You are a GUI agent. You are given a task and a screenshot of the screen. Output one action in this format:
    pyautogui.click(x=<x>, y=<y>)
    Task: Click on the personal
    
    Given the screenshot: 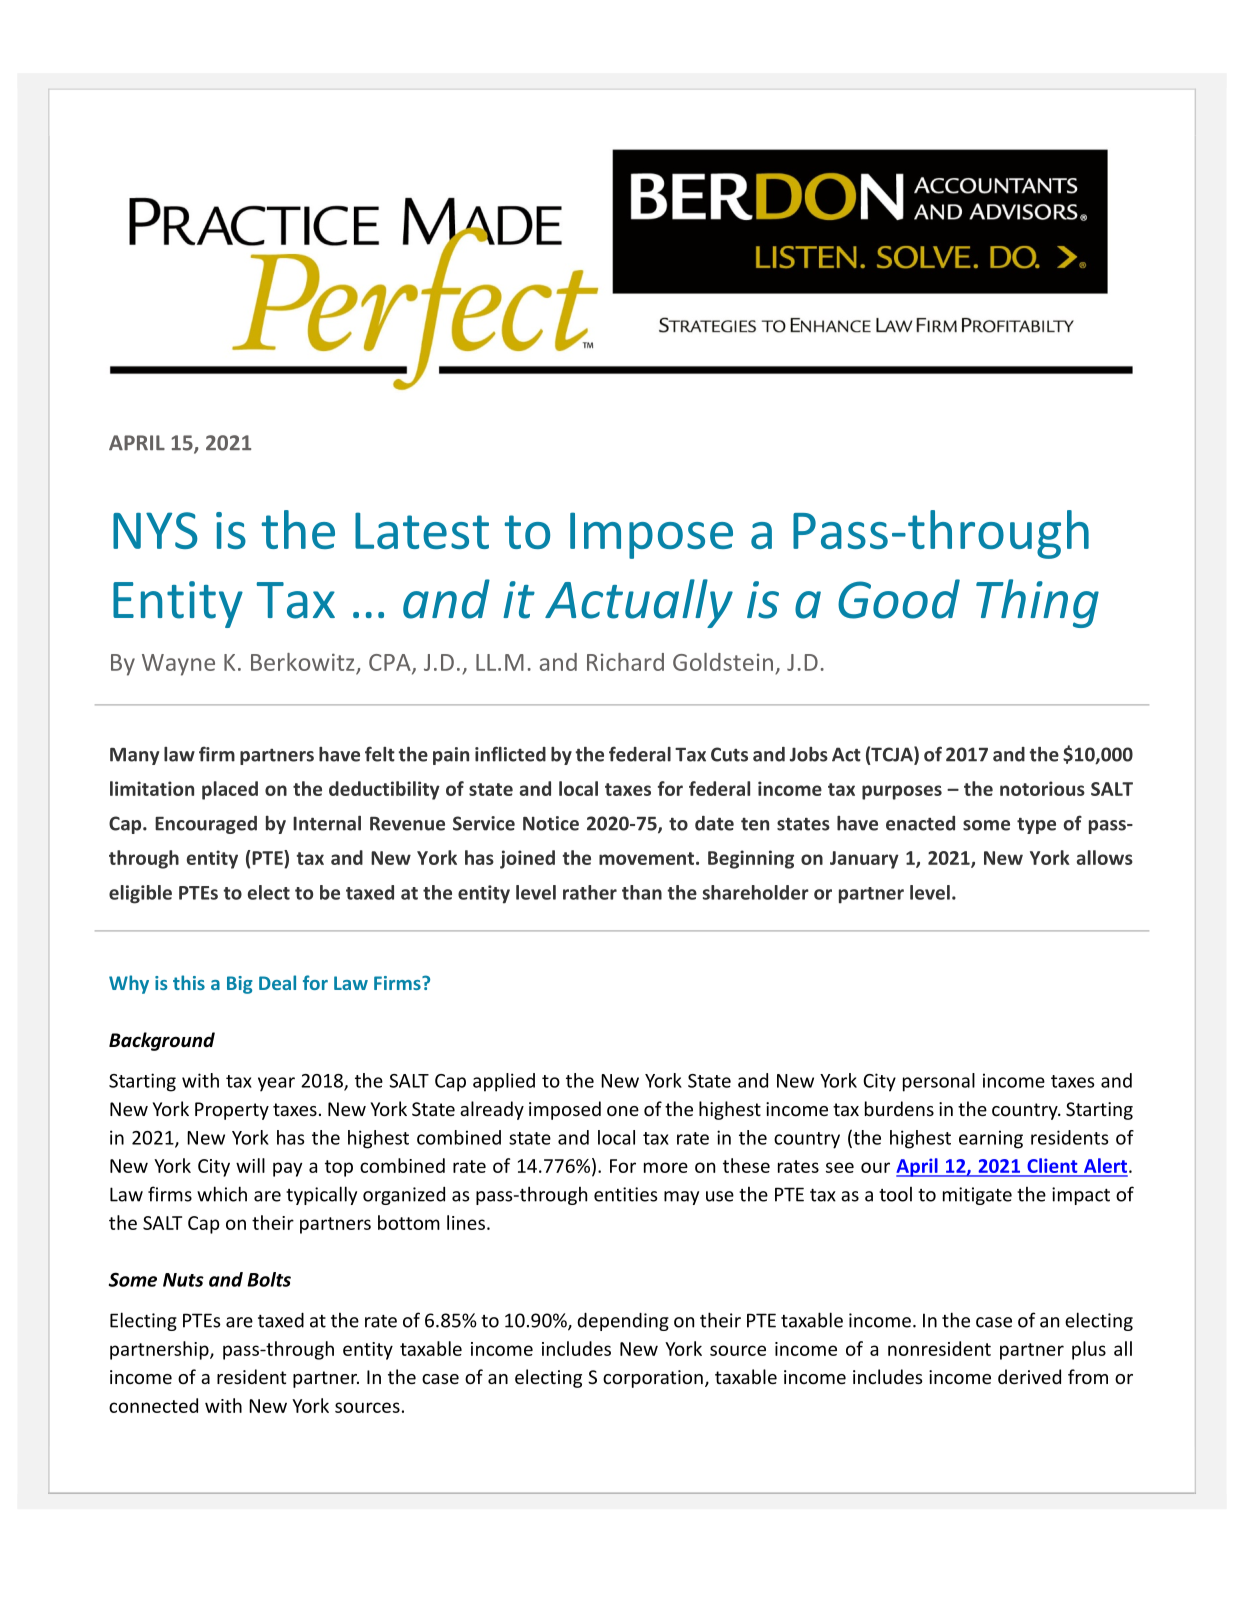 What is the action you would take?
    pyautogui.click(x=939, y=1082)
